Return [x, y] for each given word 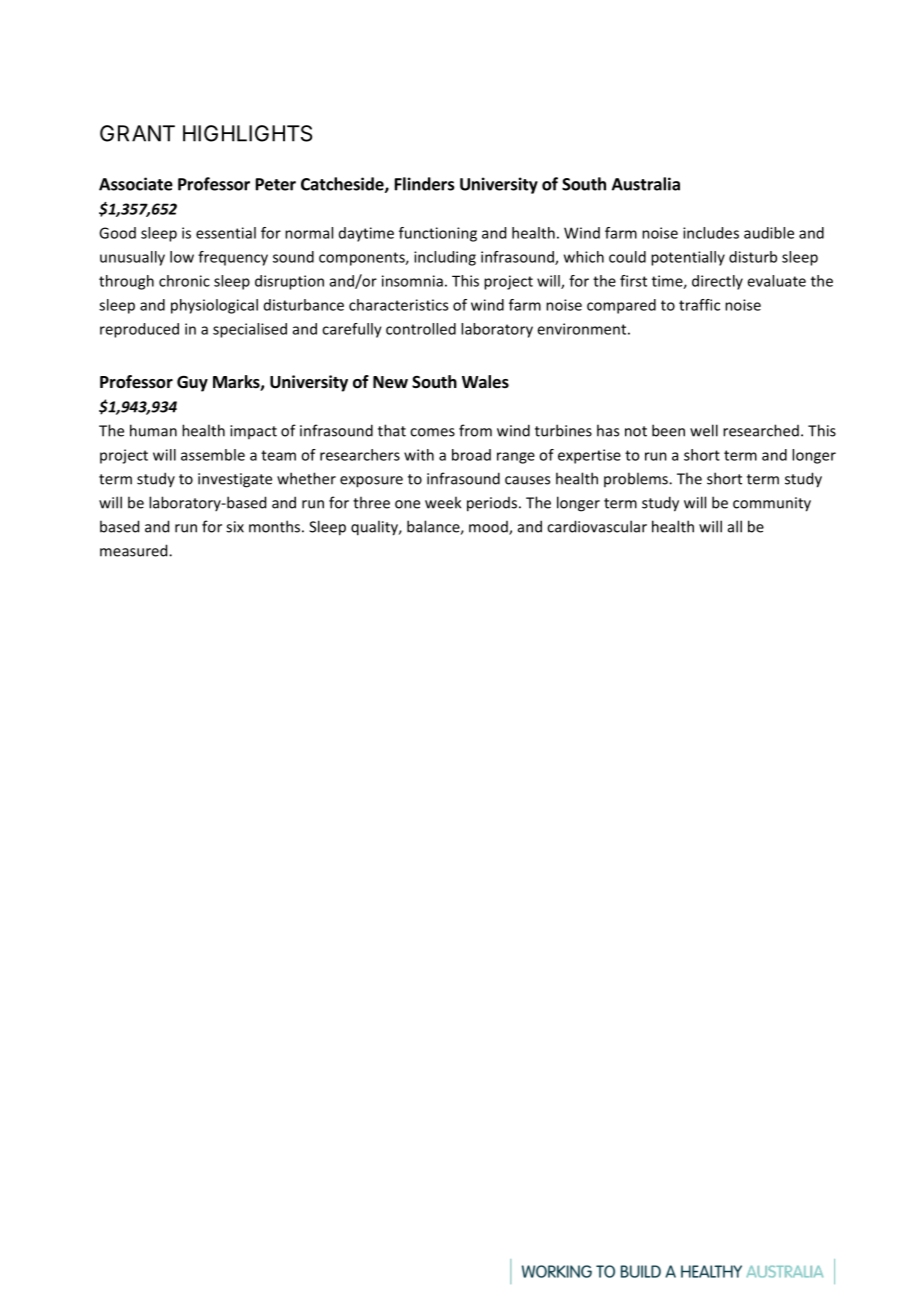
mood [489, 528]
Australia [646, 184]
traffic [699, 305]
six [235, 527]
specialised [250, 330]
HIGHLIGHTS [247, 133]
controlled [421, 329]
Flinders [425, 184]
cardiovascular [597, 526]
